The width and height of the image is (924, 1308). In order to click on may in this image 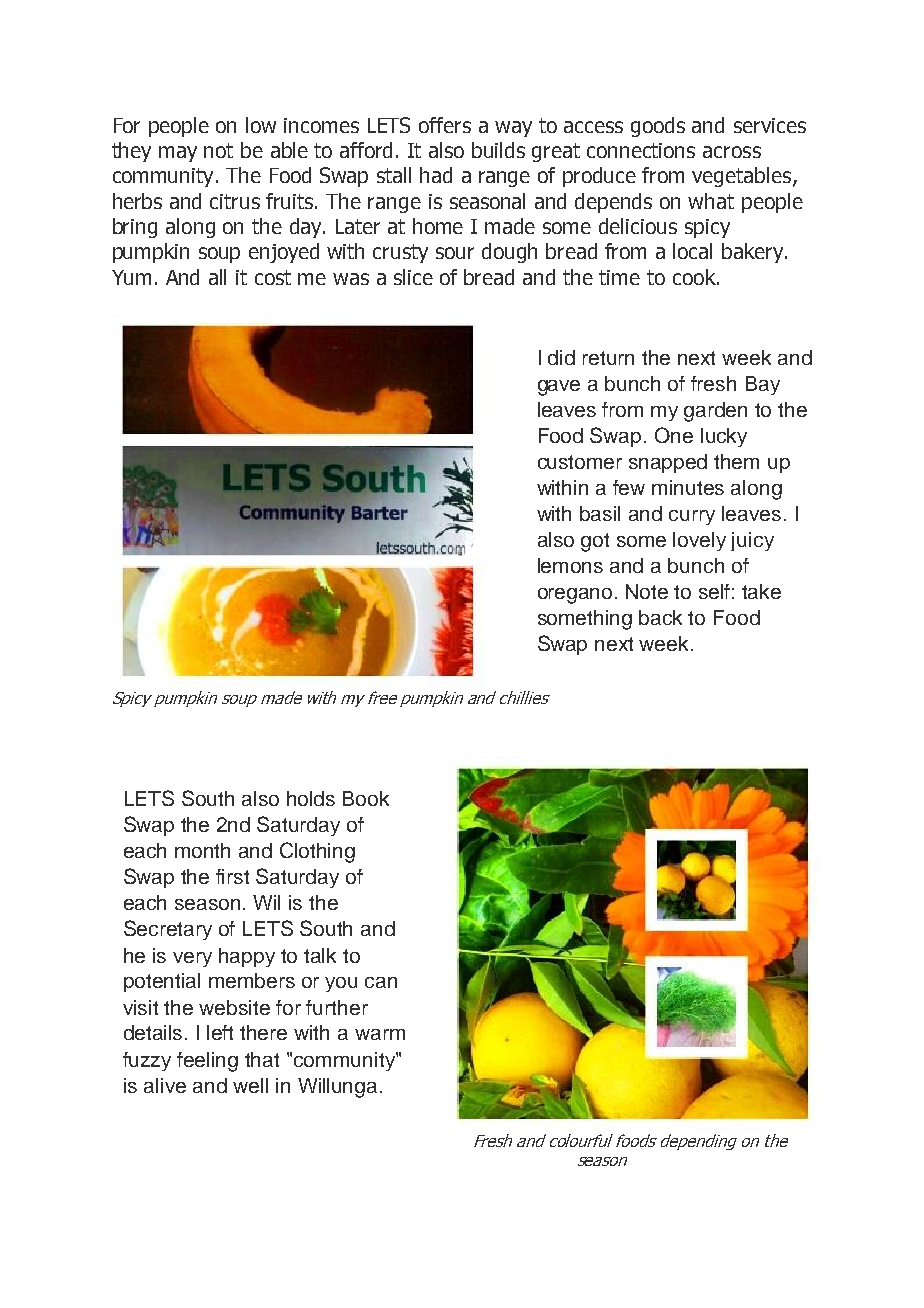, I will do `click(178, 154)`.
